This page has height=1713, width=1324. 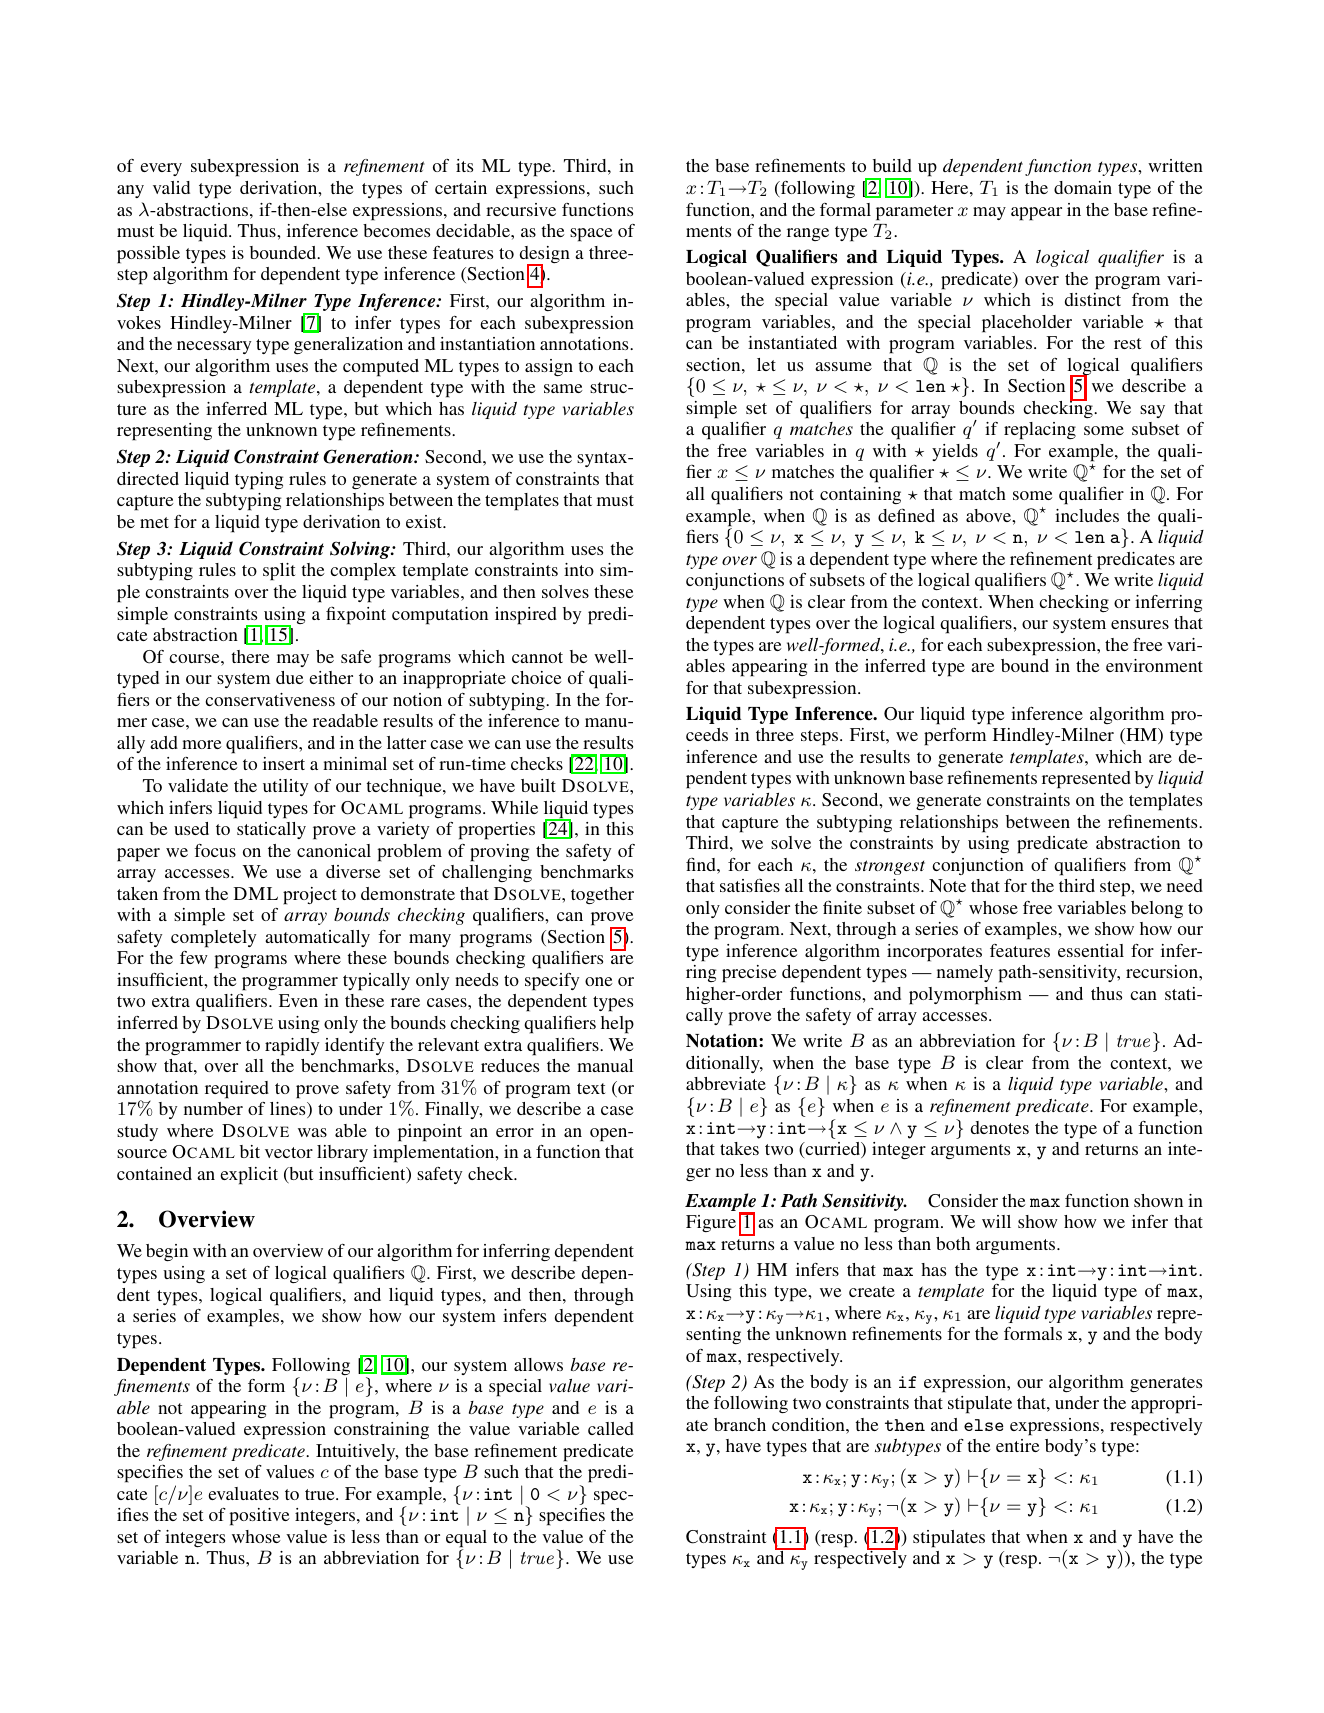 What do you see at coordinates (591, 235) in the page?
I see `space` at bounding box center [591, 235].
